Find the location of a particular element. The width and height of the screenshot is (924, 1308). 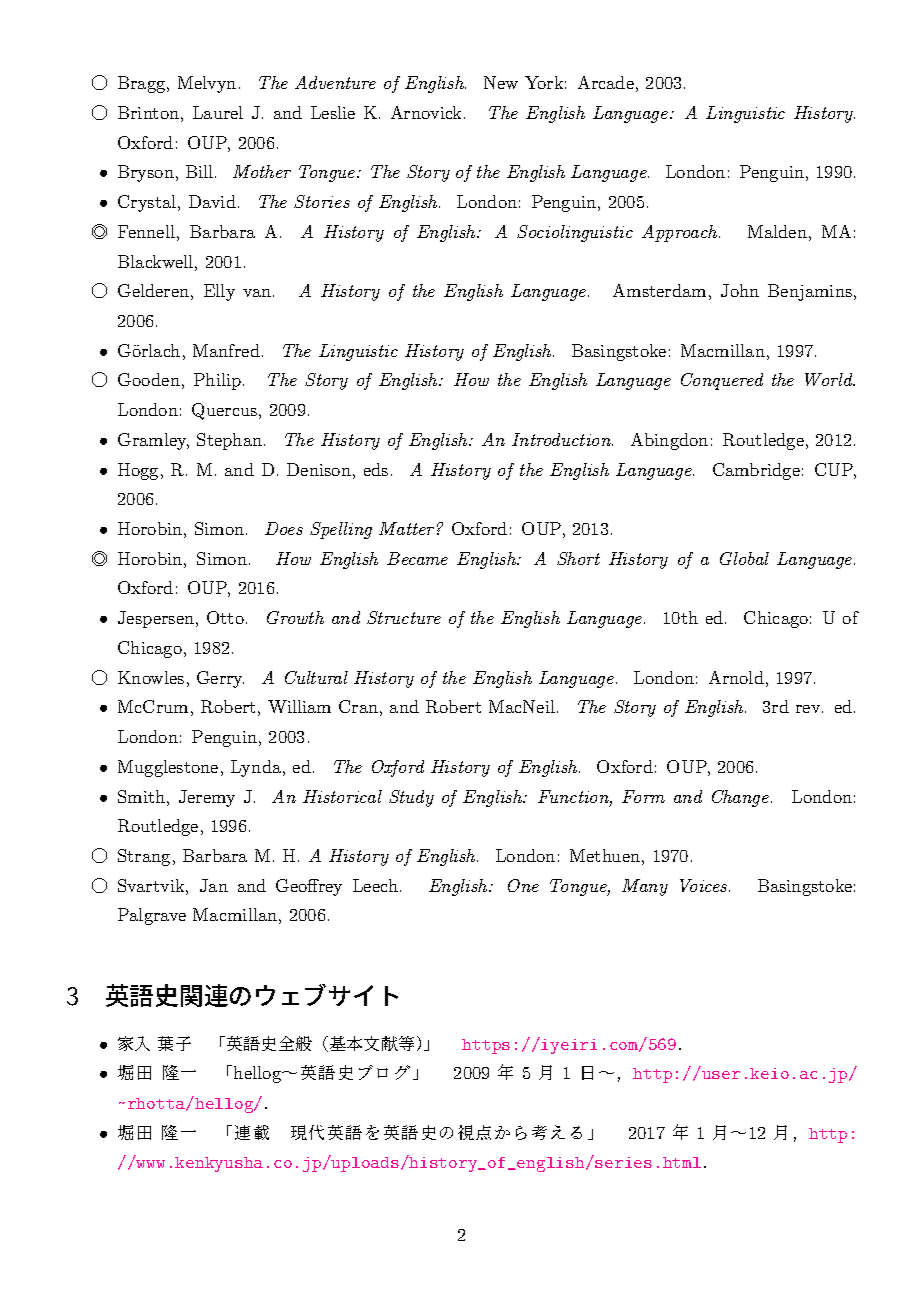

Structure is located at coordinates (404, 617).
